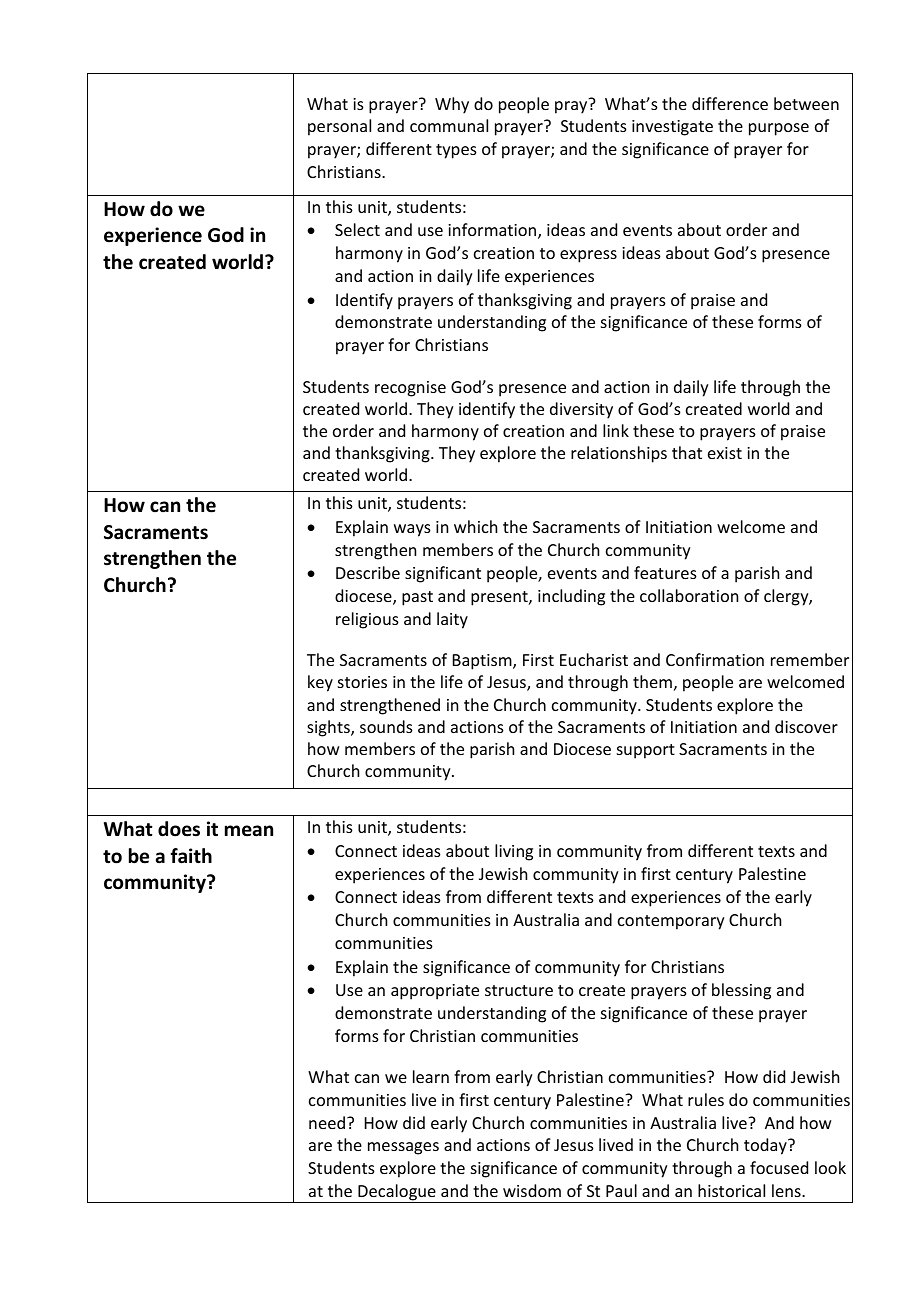 Image resolution: width=924 pixels, height=1307 pixels. What do you see at coordinates (779, 129) in the screenshot?
I see `purpose` at bounding box center [779, 129].
